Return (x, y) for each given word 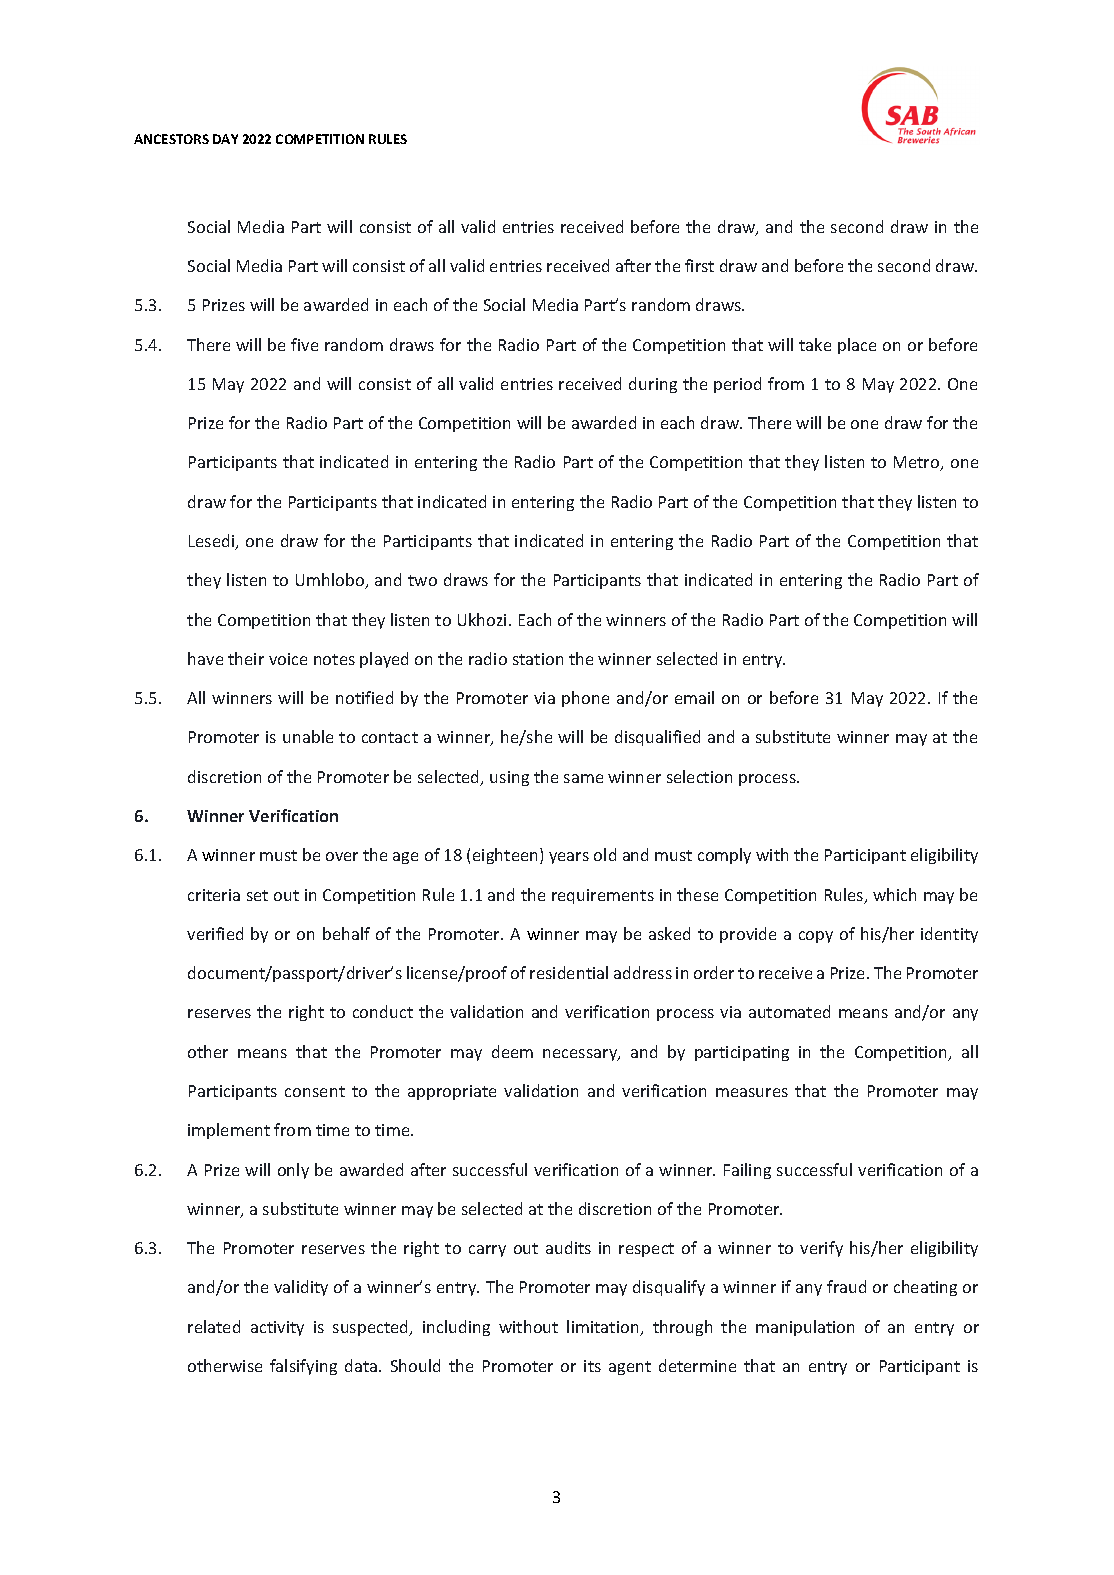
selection (699, 776)
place (857, 346)
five (304, 344)
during (653, 385)
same (583, 778)
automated (789, 1011)
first (699, 265)
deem (512, 1051)
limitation (604, 1328)
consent (315, 1091)
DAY (225, 139)
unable (308, 736)
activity (277, 1328)
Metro (918, 463)
